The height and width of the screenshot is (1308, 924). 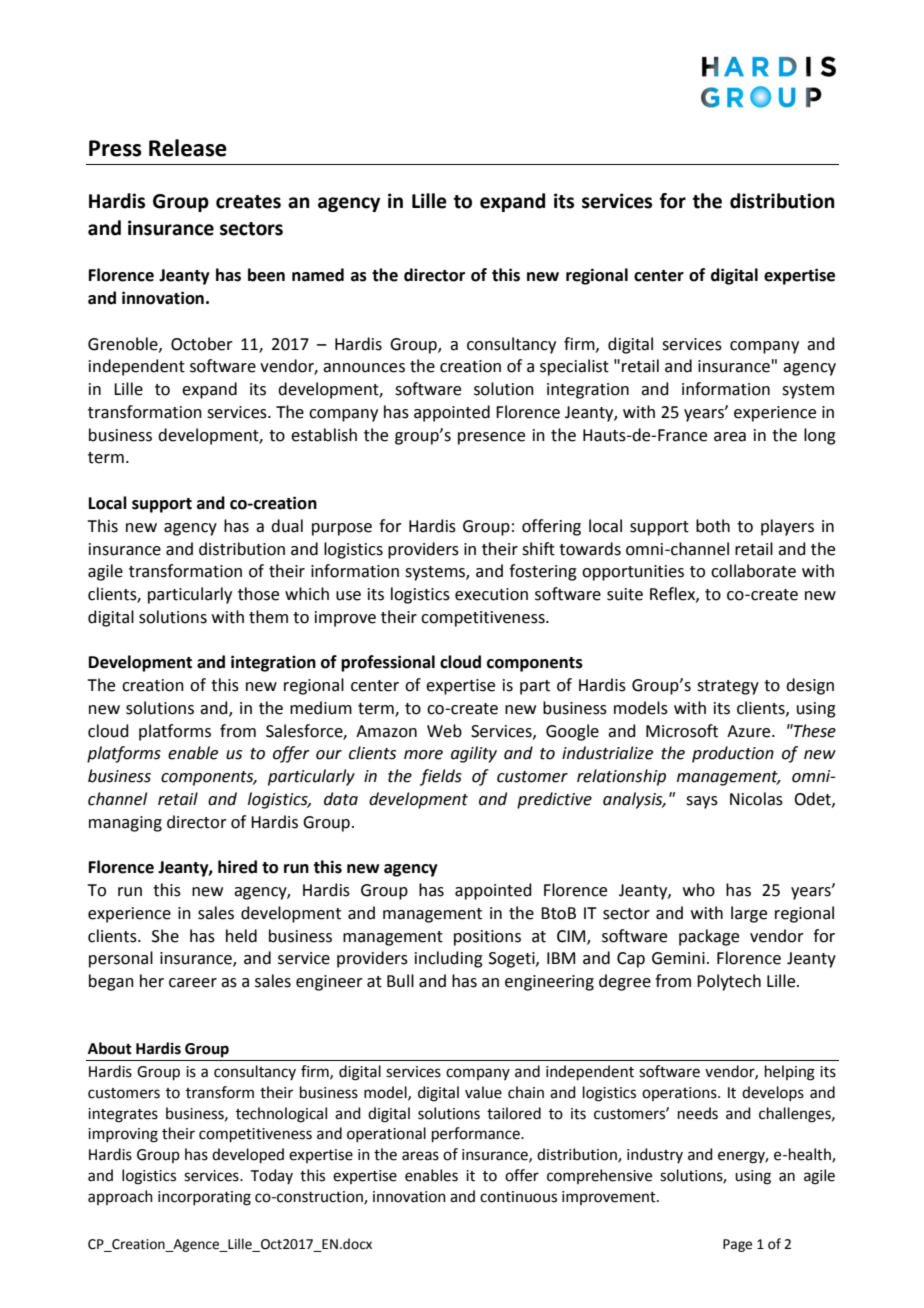 I want to click on continuous, so click(x=518, y=1197).
